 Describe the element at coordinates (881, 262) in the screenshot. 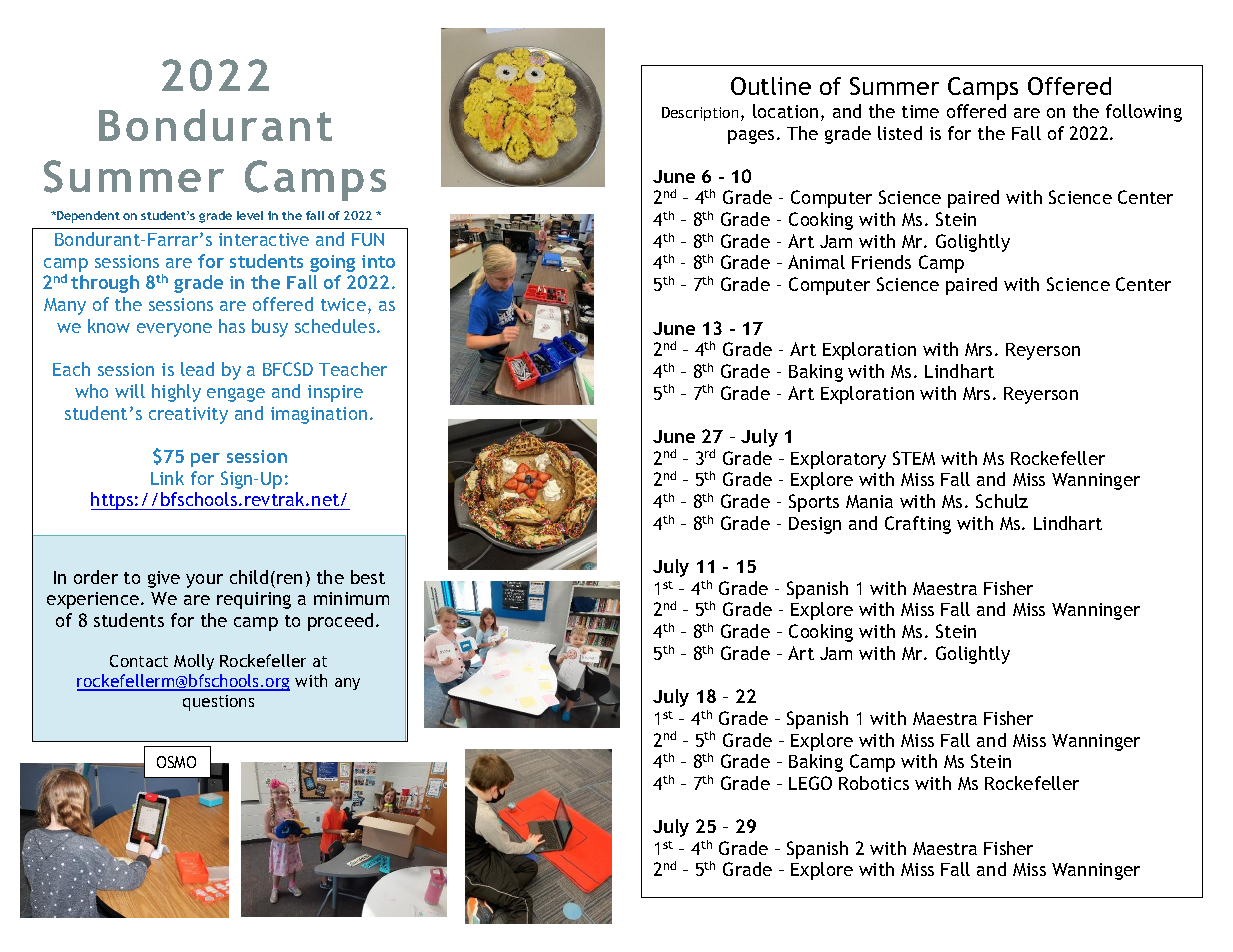

I see `Friends` at that location.
